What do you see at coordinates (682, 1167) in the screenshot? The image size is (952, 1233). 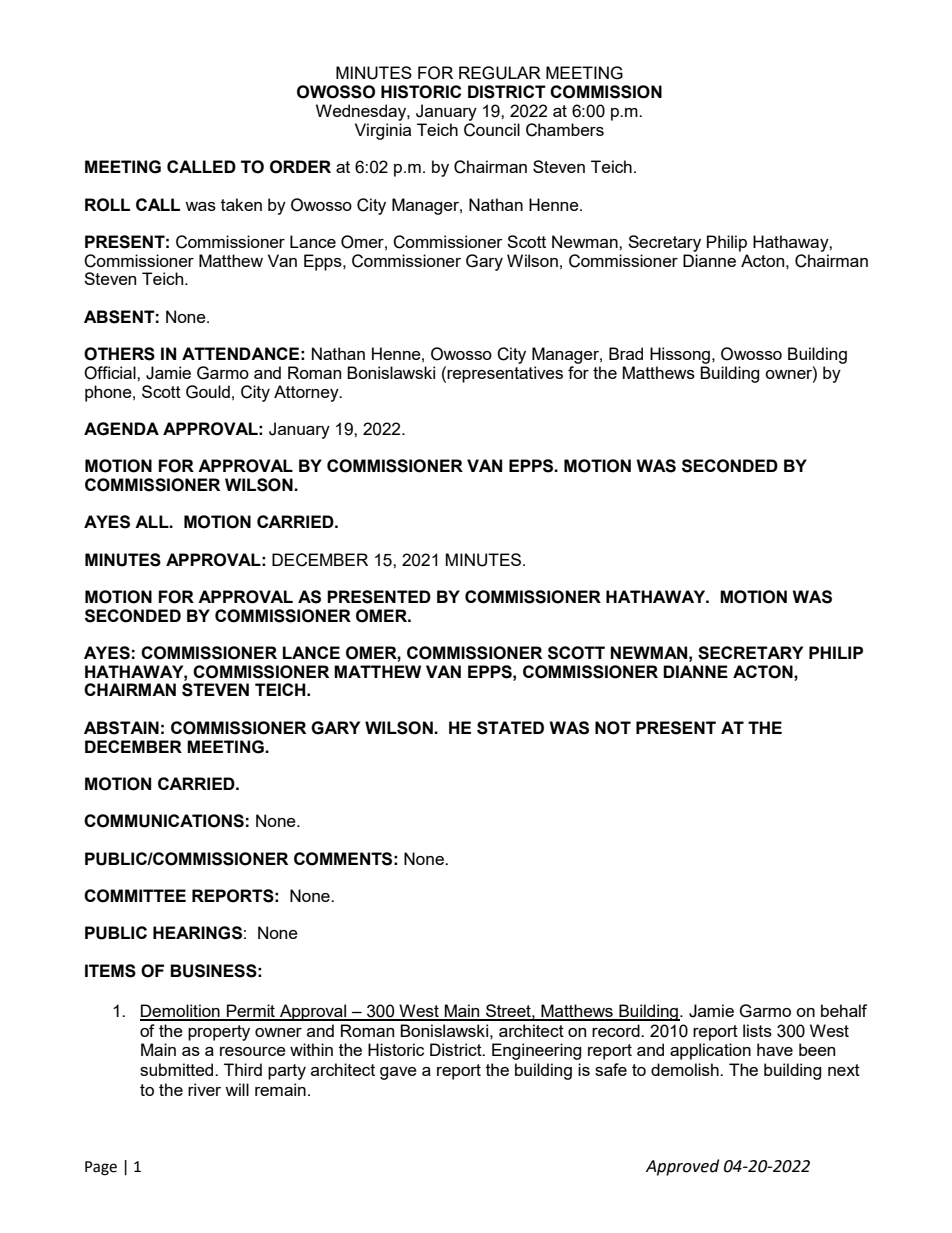 I see `Approved` at bounding box center [682, 1167].
